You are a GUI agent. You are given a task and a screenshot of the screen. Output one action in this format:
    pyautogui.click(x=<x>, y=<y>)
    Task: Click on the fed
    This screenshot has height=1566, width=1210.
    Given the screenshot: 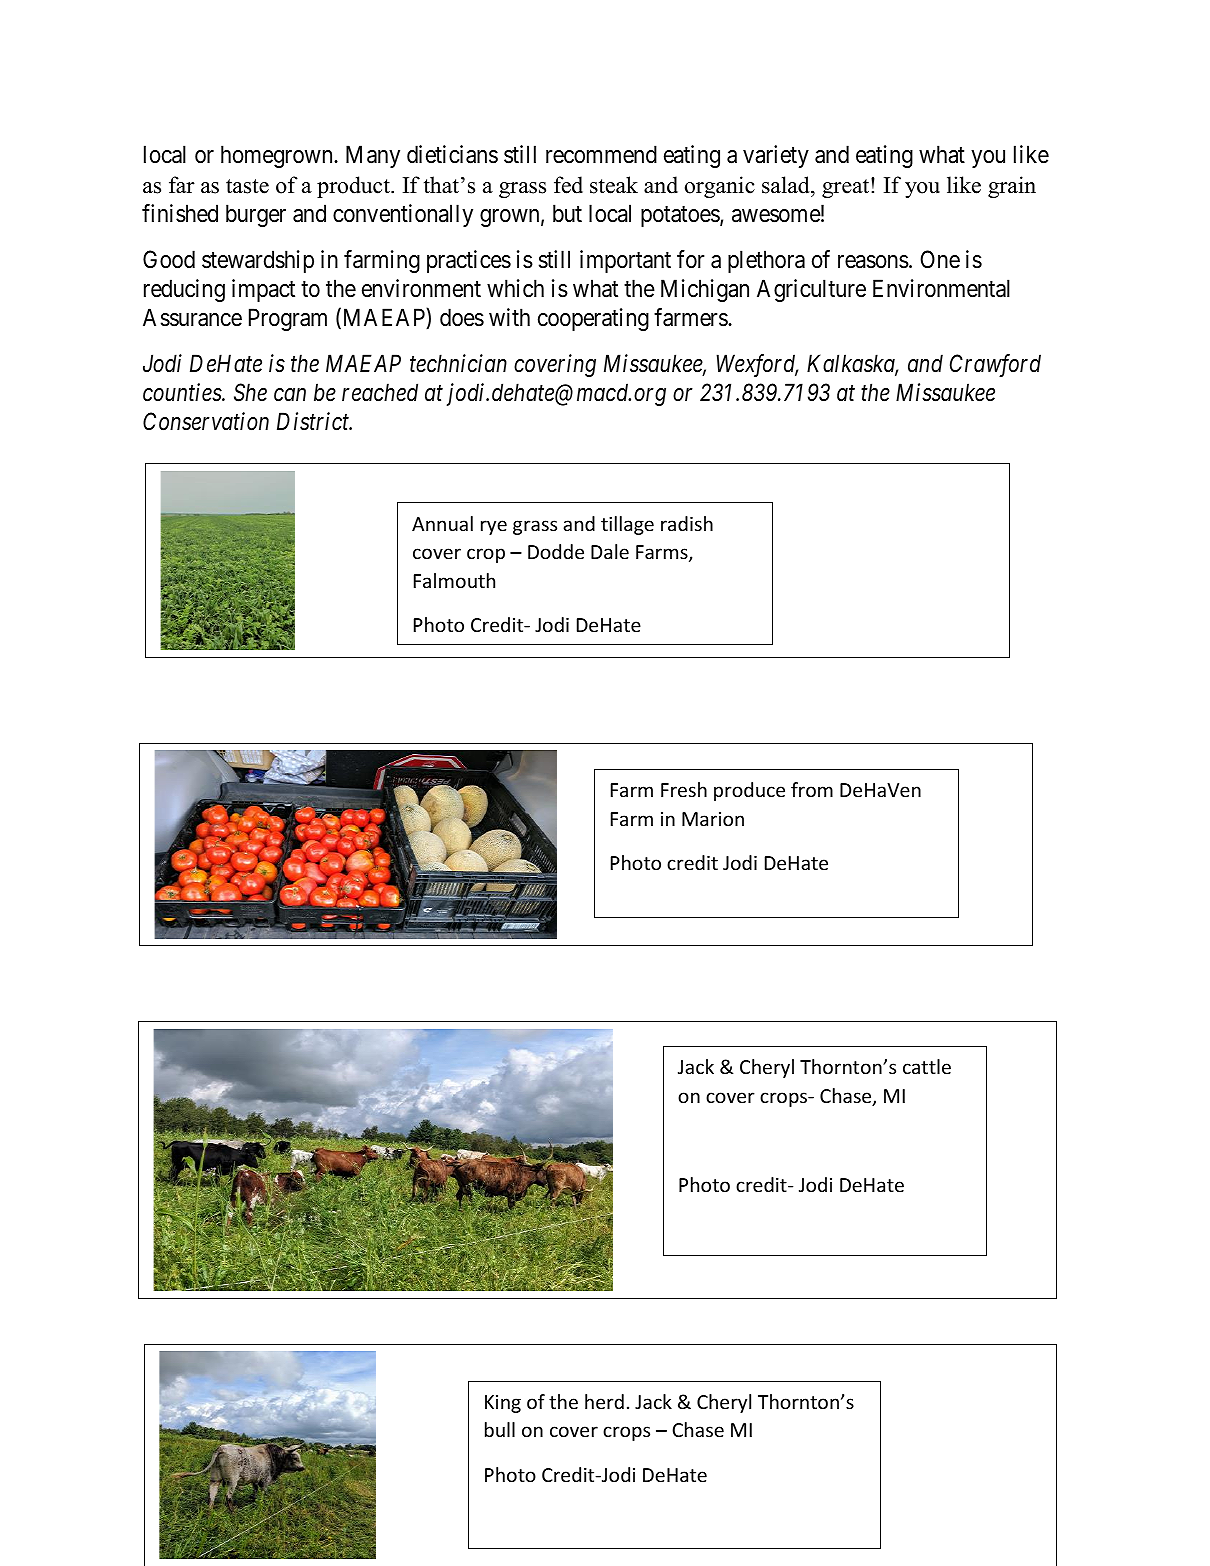 What is the action you would take?
    pyautogui.click(x=568, y=185)
